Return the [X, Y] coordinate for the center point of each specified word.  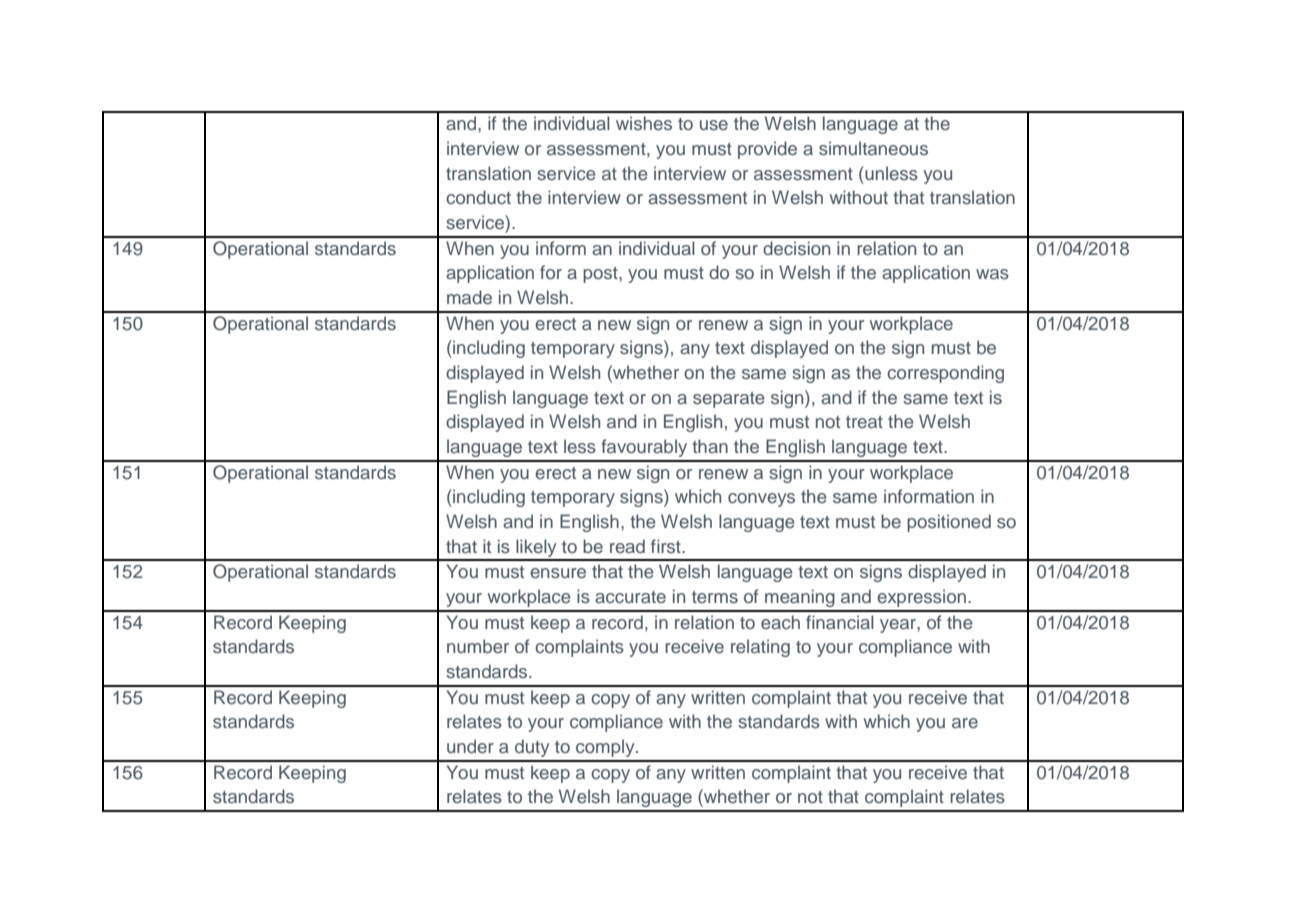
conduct [478, 197]
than [710, 446]
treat [864, 422]
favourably [644, 448]
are [965, 723]
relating [760, 648]
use [714, 125]
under [470, 746]
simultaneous [873, 148]
